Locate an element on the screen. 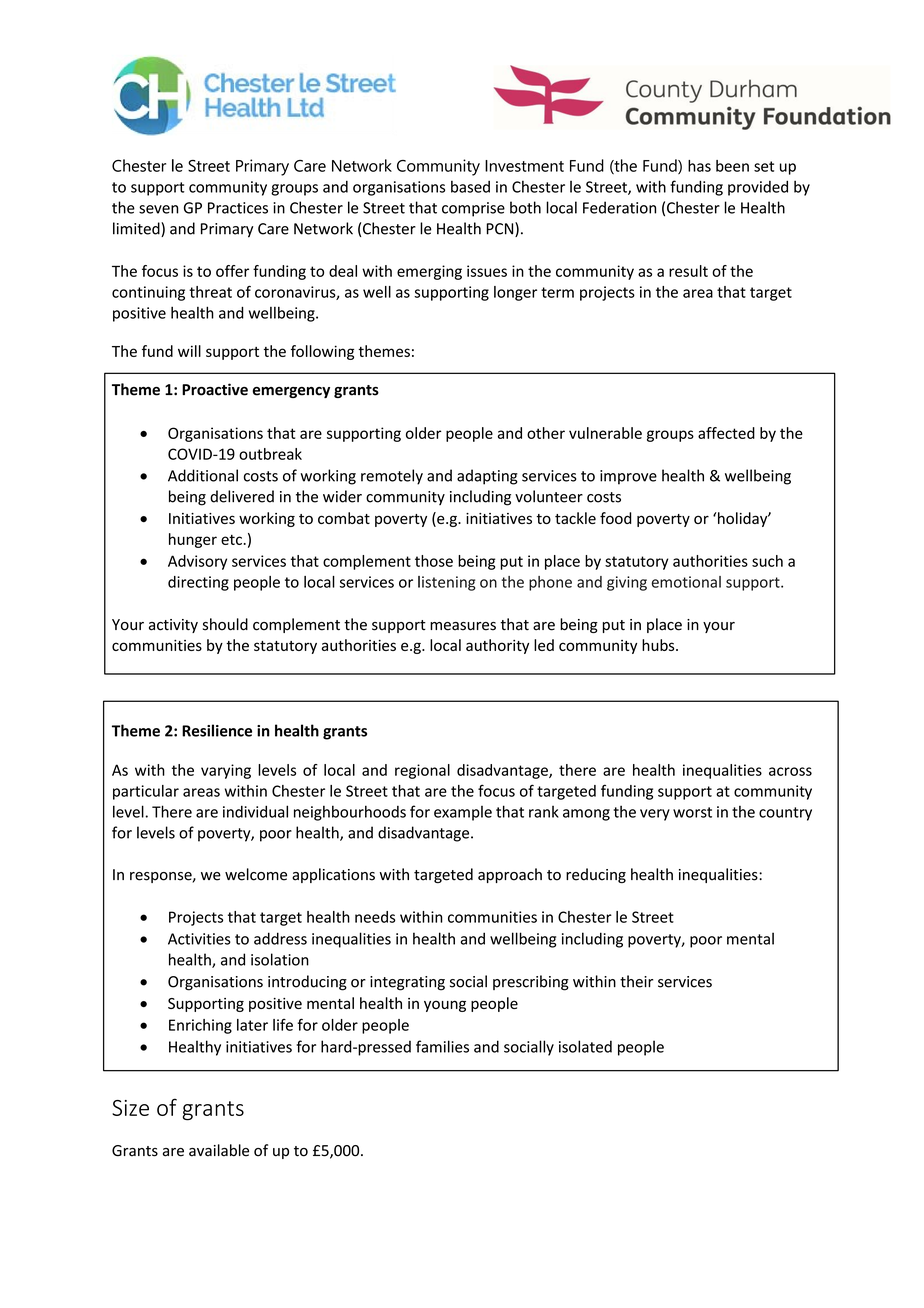 The image size is (924, 1308). emotional is located at coordinates (686, 582).
